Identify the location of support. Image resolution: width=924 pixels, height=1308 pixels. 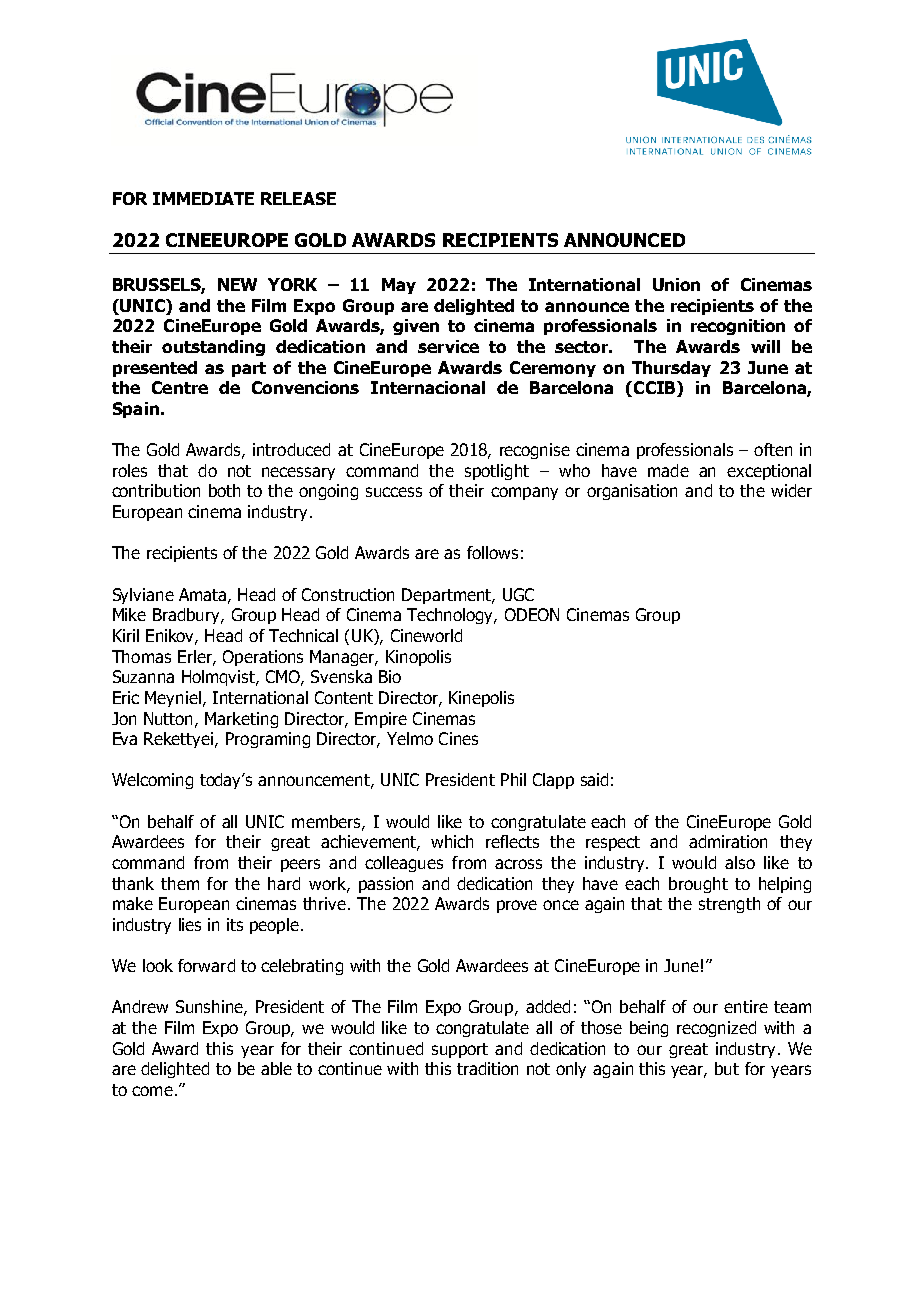
(460, 1050).
